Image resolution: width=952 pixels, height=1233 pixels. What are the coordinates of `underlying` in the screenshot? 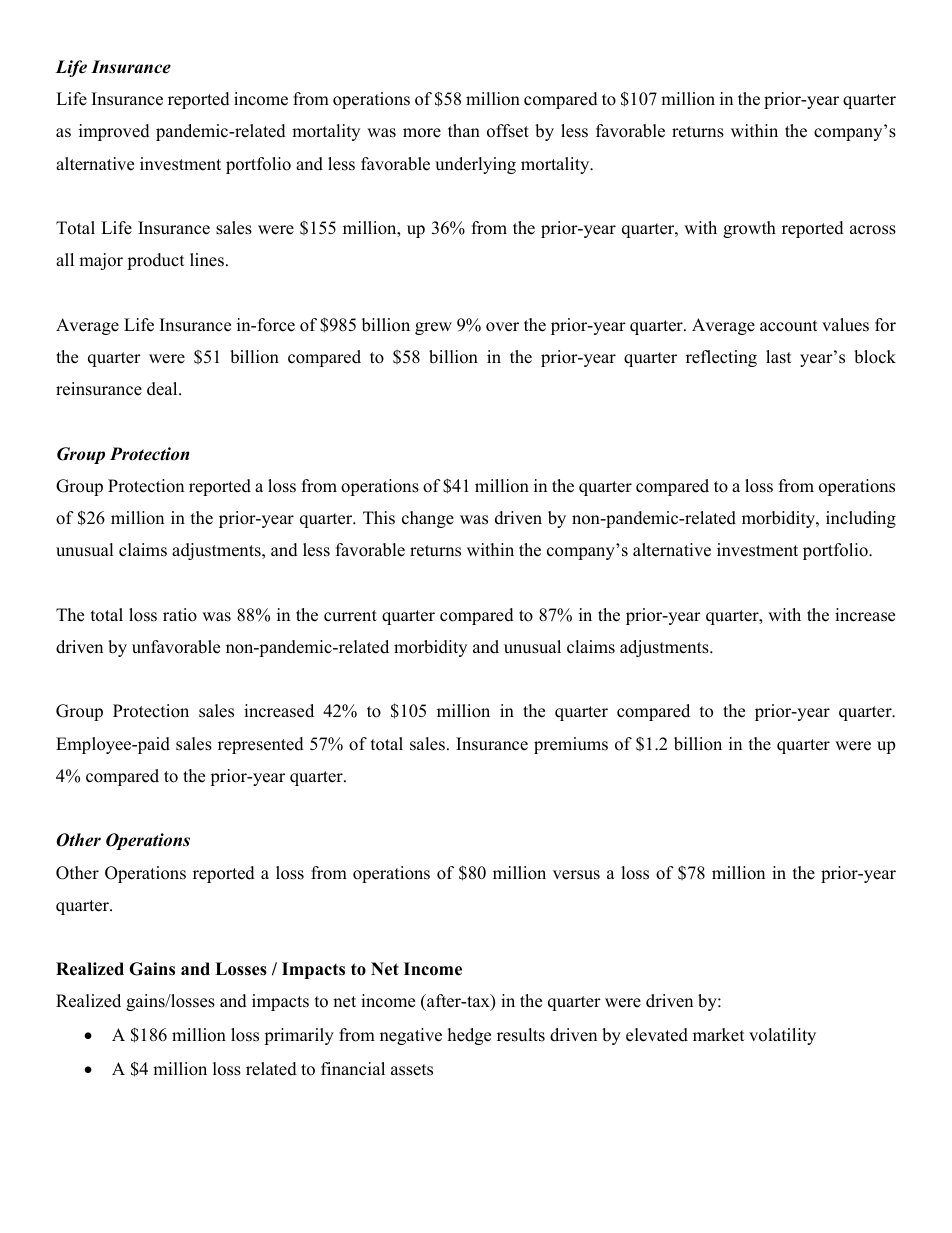 It's located at (475, 165).
